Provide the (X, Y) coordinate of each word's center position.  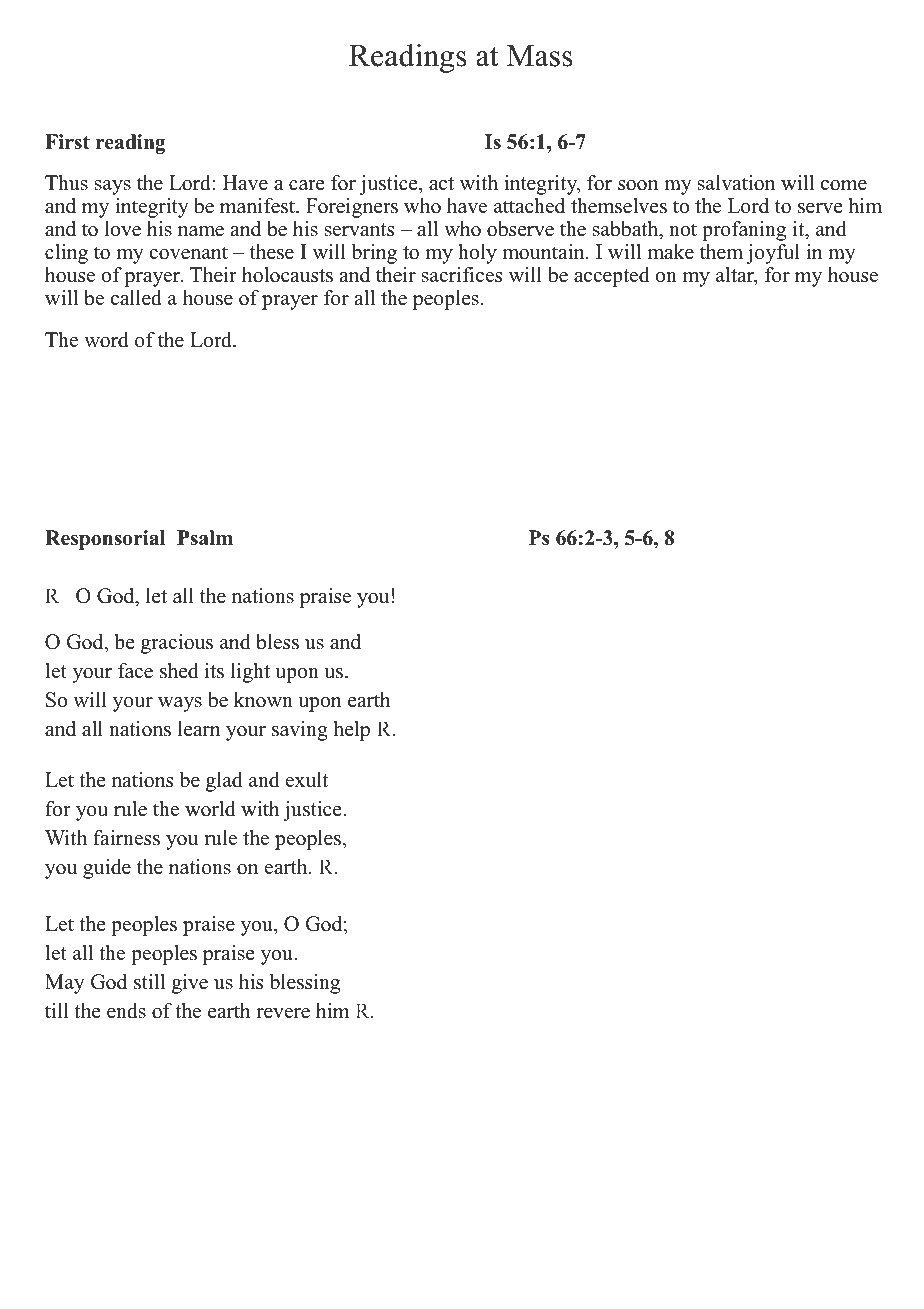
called (136, 298)
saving (300, 731)
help (352, 731)
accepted (611, 277)
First (67, 142)
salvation (736, 183)
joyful (773, 254)
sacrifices (462, 275)
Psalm (205, 538)
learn (199, 729)
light (250, 673)
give (190, 984)
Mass (540, 56)
